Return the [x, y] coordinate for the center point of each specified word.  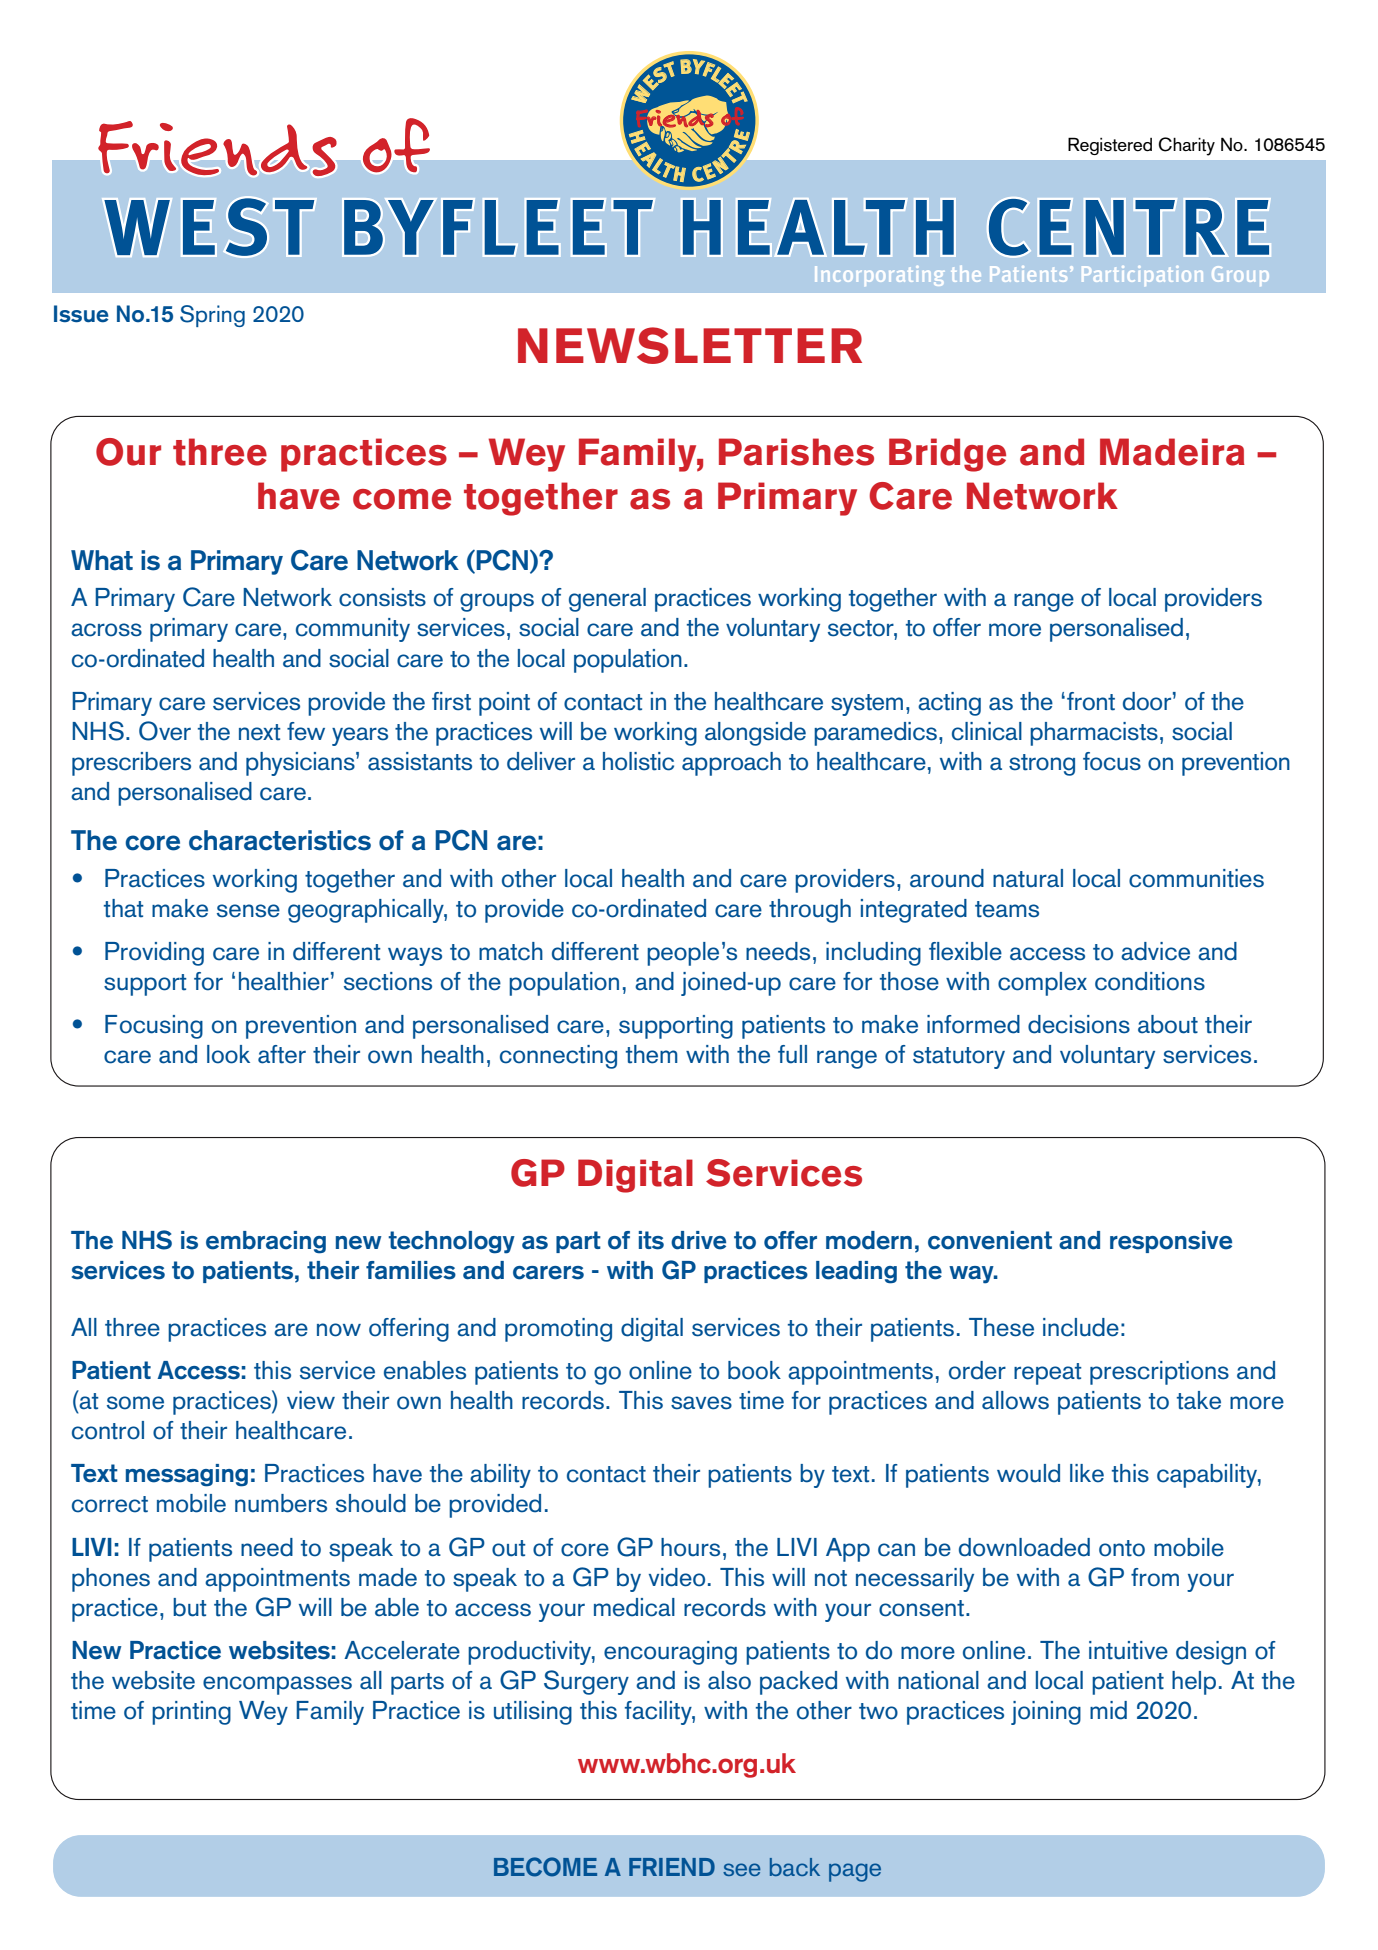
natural [1028, 878]
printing [191, 1713]
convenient [990, 1240]
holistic [638, 761]
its [651, 1240]
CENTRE [1129, 227]
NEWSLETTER [690, 345]
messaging [187, 1475]
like [1087, 1473]
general [607, 600]
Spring [212, 316]
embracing [266, 1242]
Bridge [947, 455]
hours [690, 1547]
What [102, 560]
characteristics [280, 840]
